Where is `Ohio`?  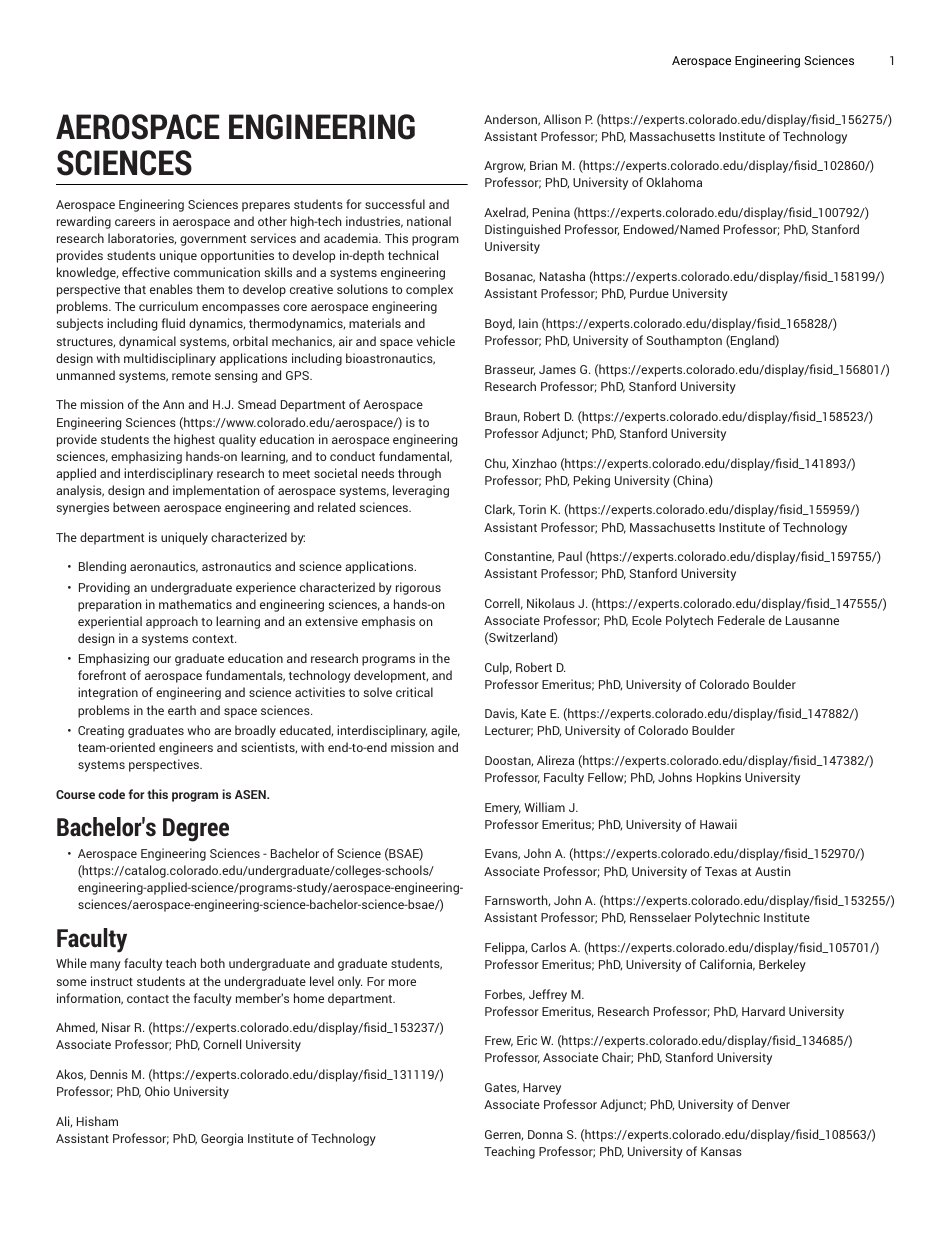
Ohio is located at coordinates (157, 1091).
